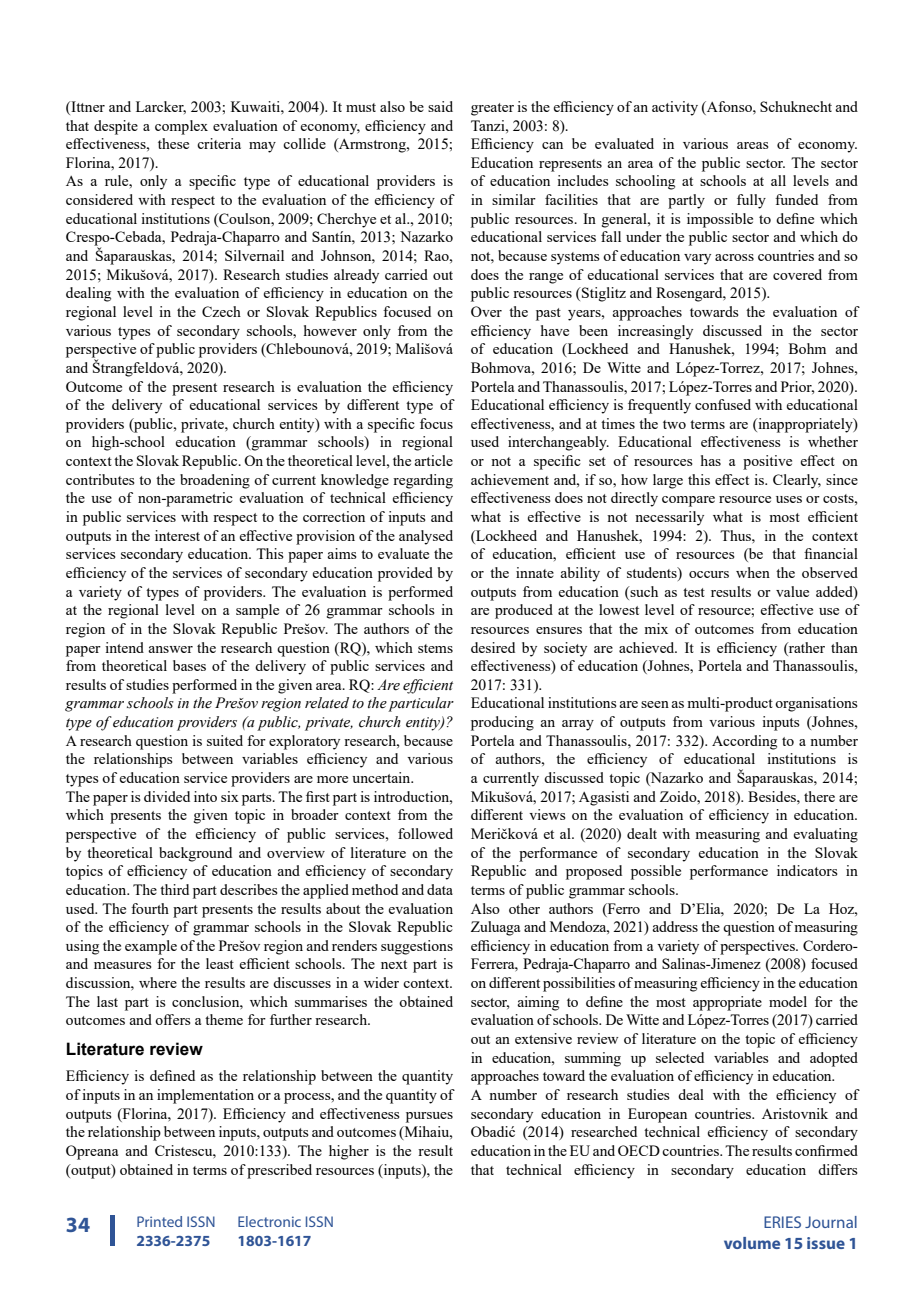 The height and width of the screenshot is (1308, 924). Describe the element at coordinates (425, 833) in the screenshot. I see `followed` at that location.
